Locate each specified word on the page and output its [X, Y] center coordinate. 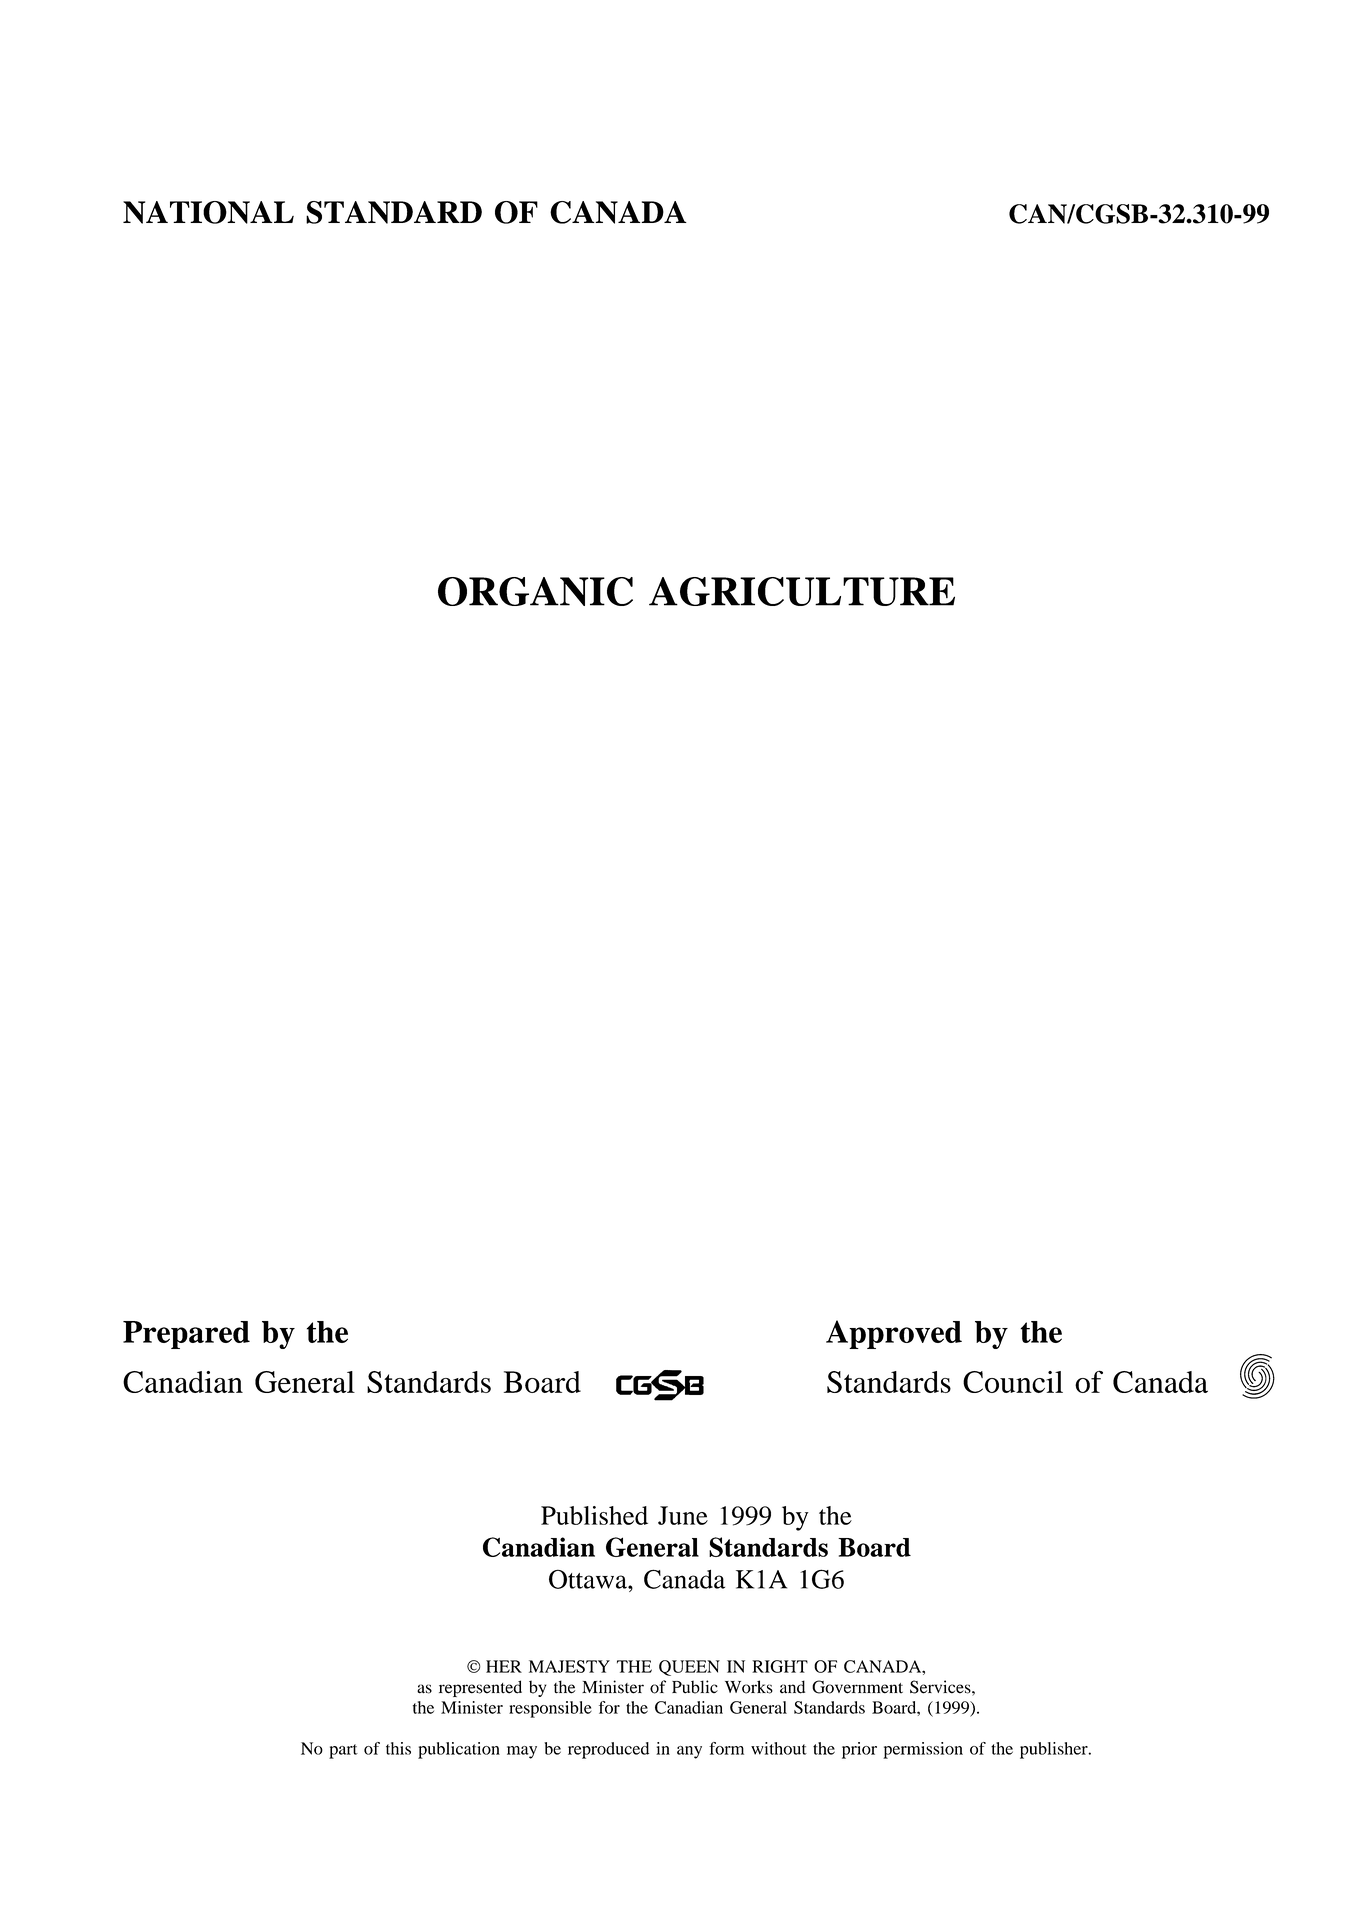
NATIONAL [208, 212]
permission [923, 1750]
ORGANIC [535, 591]
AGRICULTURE [802, 591]
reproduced [608, 1750]
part [343, 1751]
